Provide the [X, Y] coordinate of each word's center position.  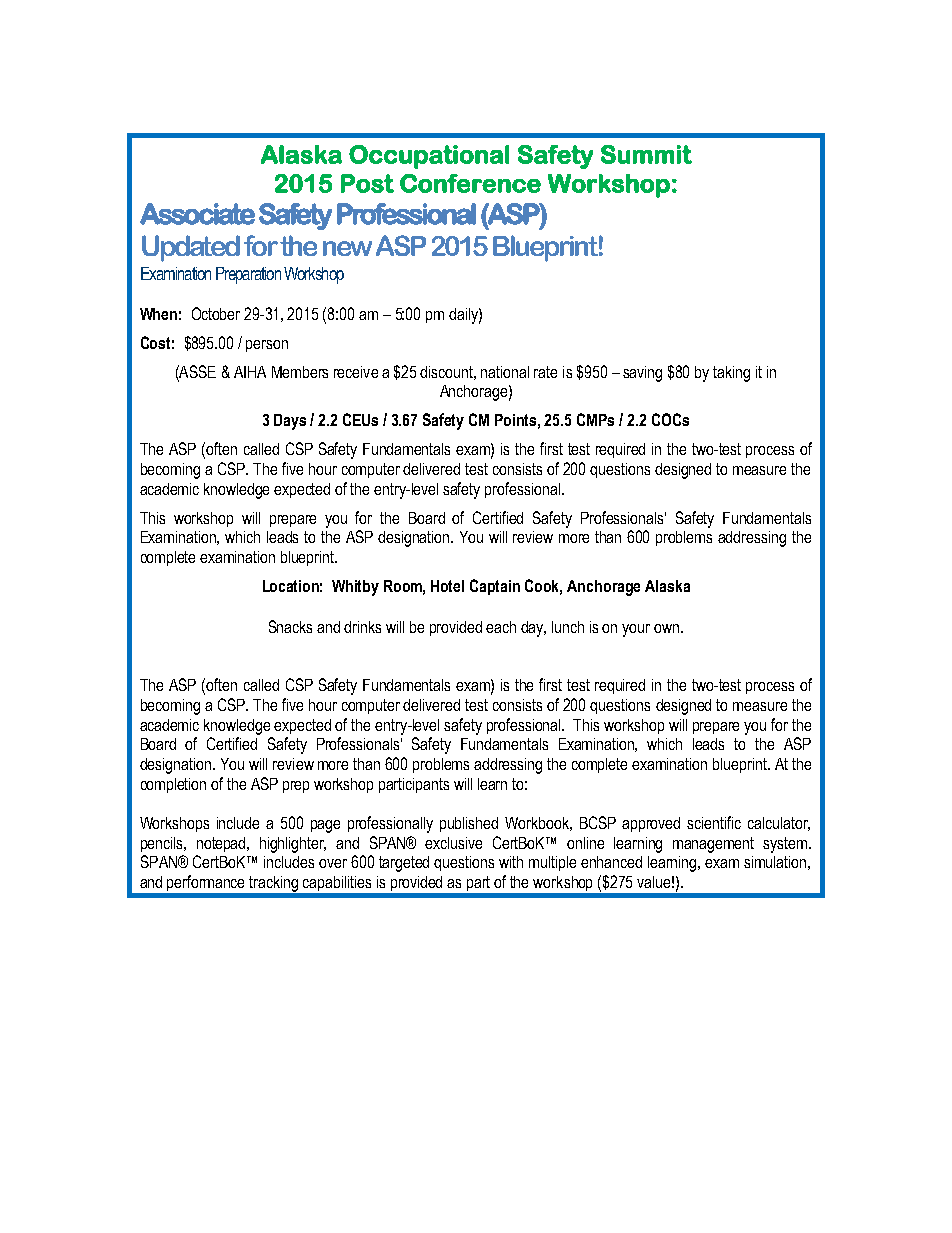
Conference [470, 183]
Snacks [290, 626]
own [666, 628]
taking [731, 374]
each [501, 627]
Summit [646, 154]
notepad [223, 844]
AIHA [250, 372]
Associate [197, 214]
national [505, 372]
